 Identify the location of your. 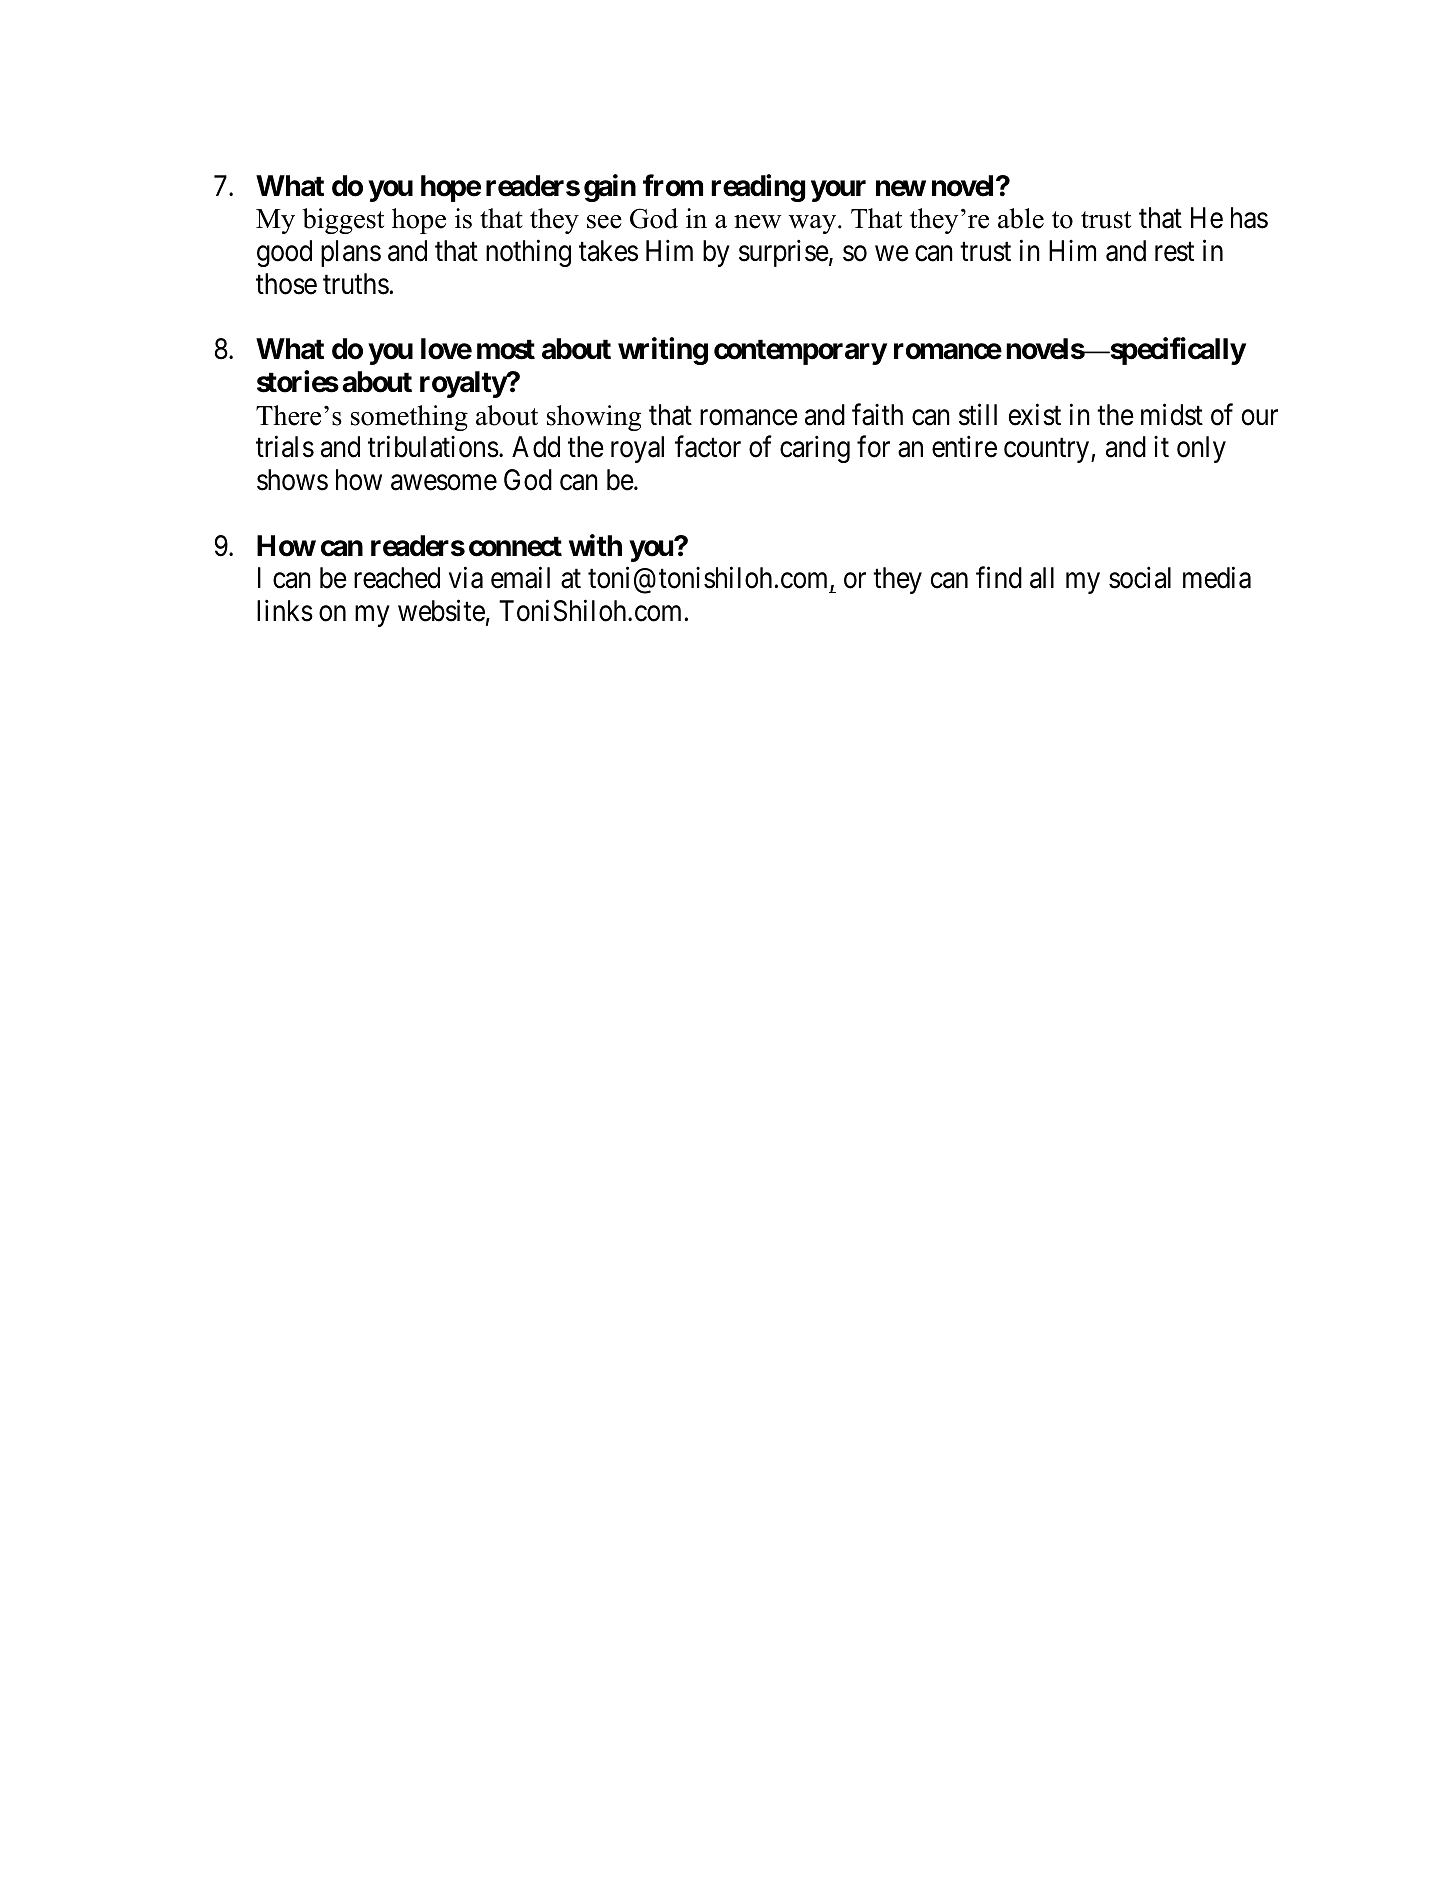
(838, 191).
